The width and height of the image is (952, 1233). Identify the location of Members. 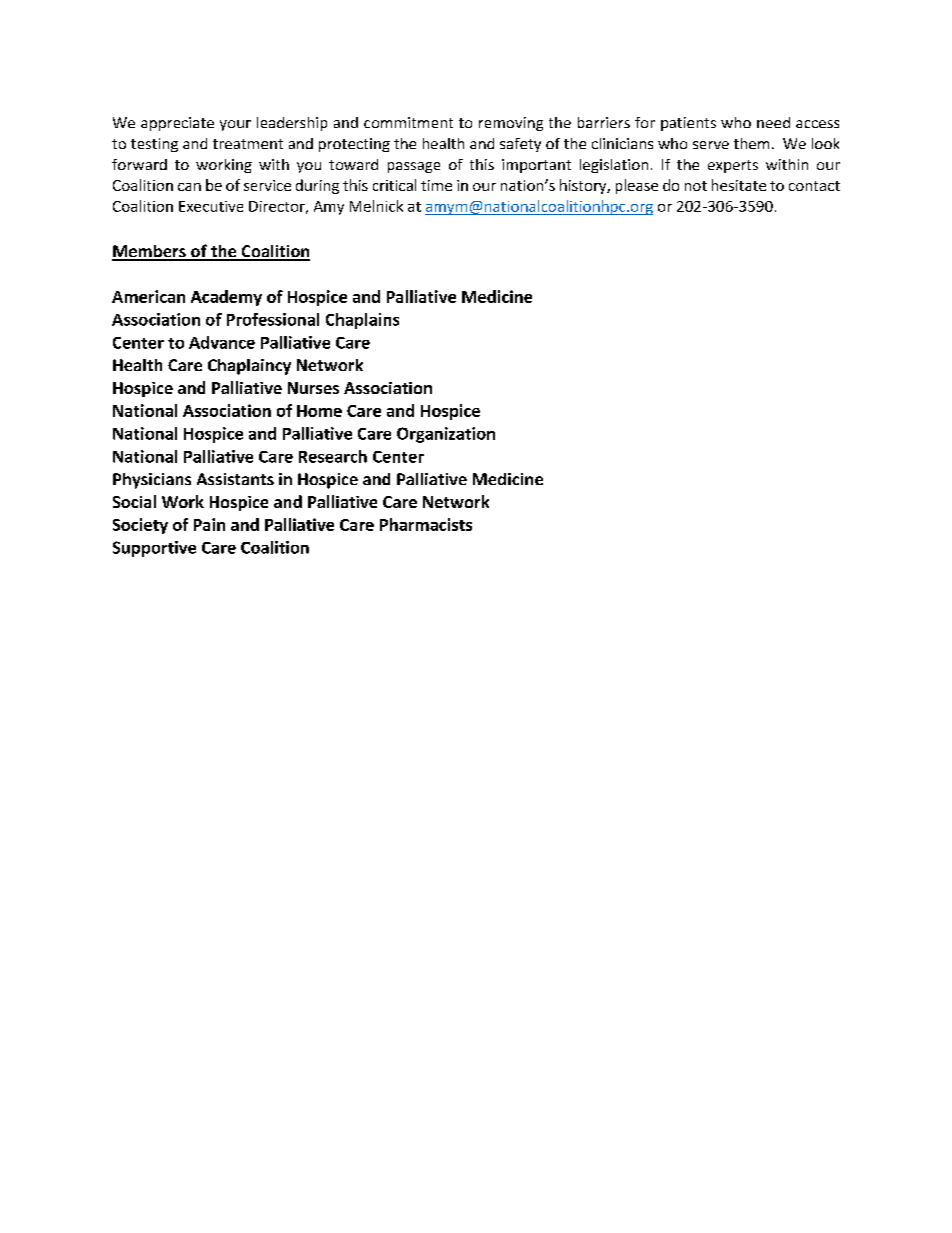
(150, 252).
